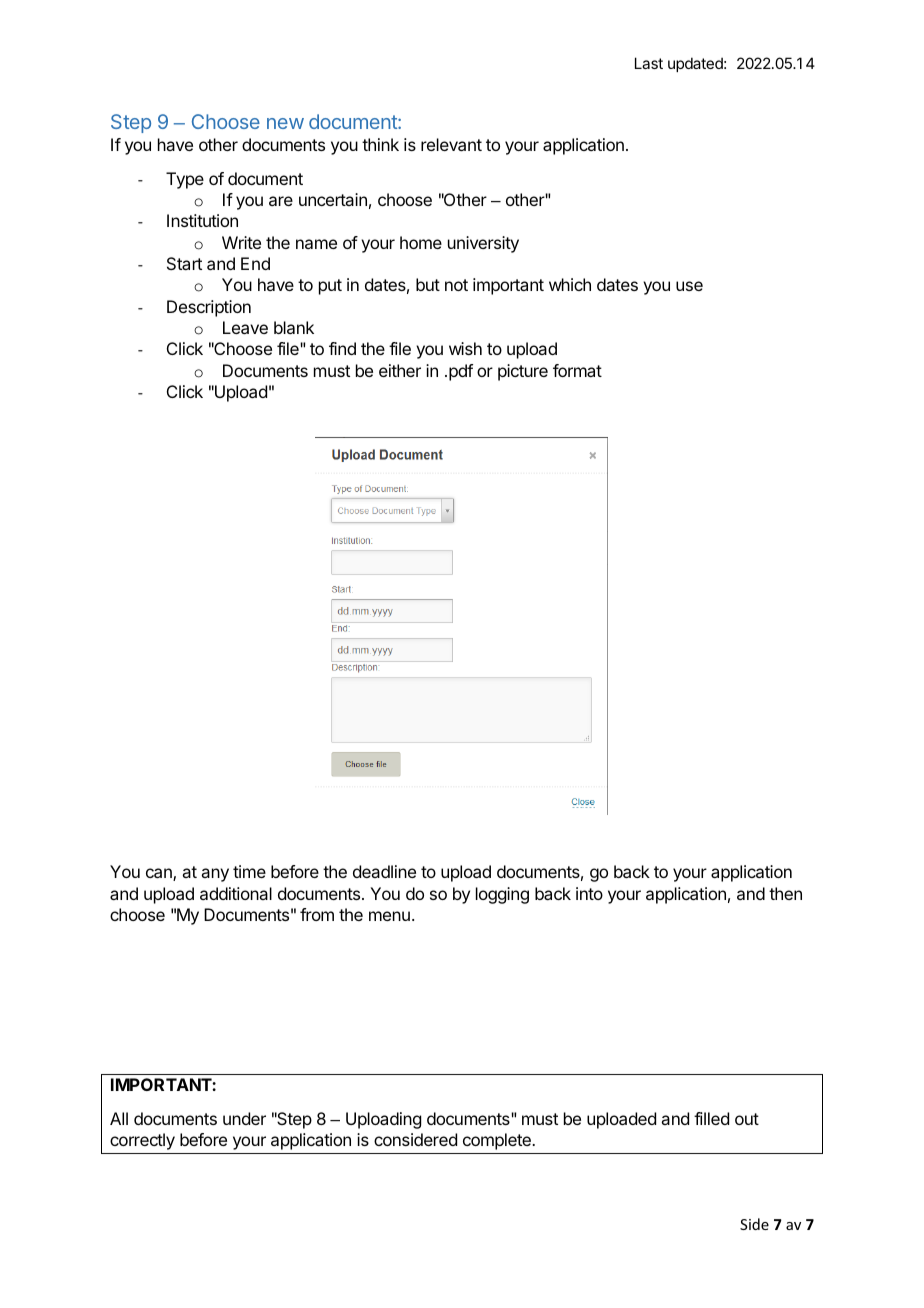  Describe the element at coordinates (244, 1118) in the screenshot. I see `under` at that location.
